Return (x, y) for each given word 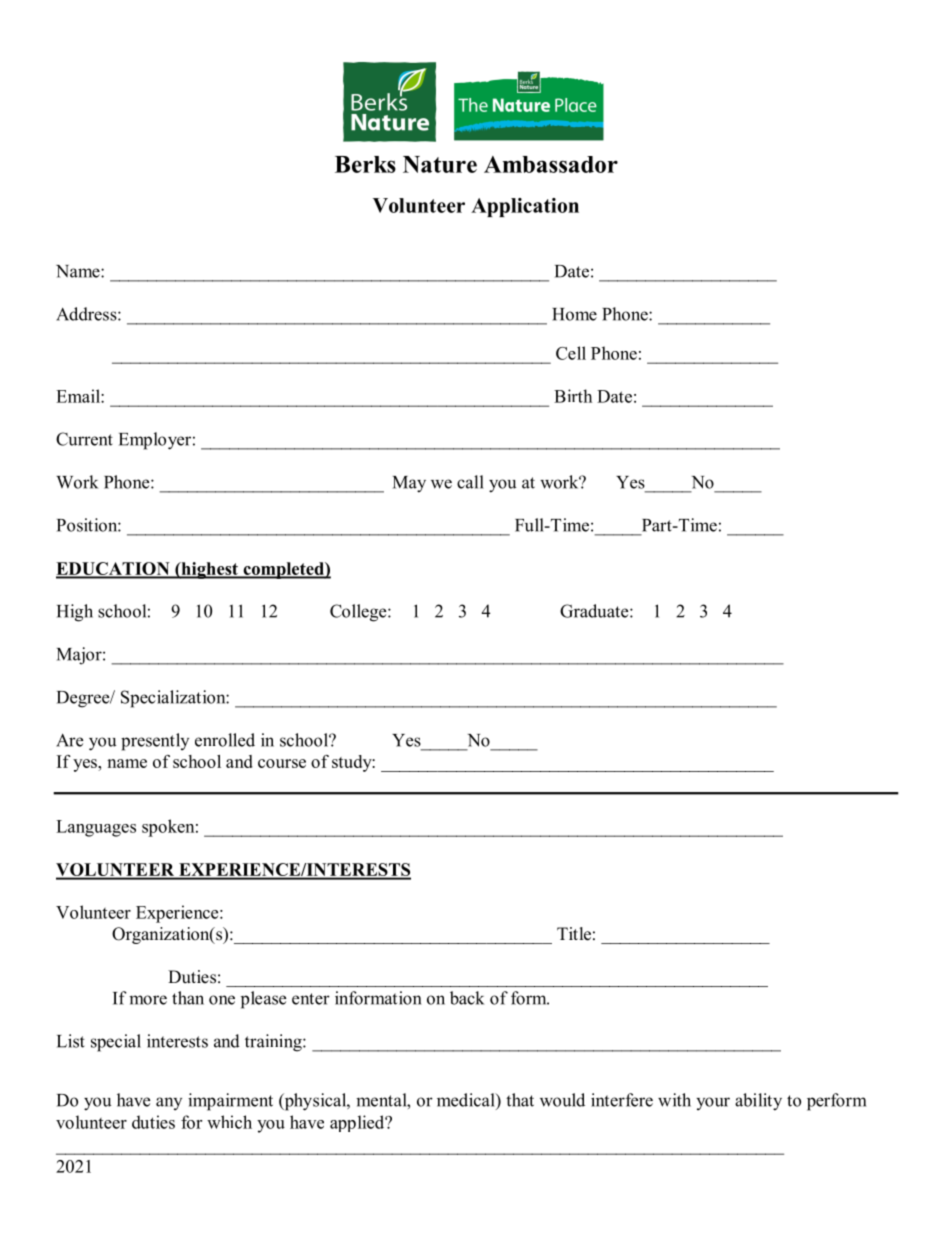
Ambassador (551, 164)
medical (467, 1100)
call (470, 482)
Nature (440, 164)
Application (525, 207)
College (359, 613)
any (169, 1103)
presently (155, 742)
